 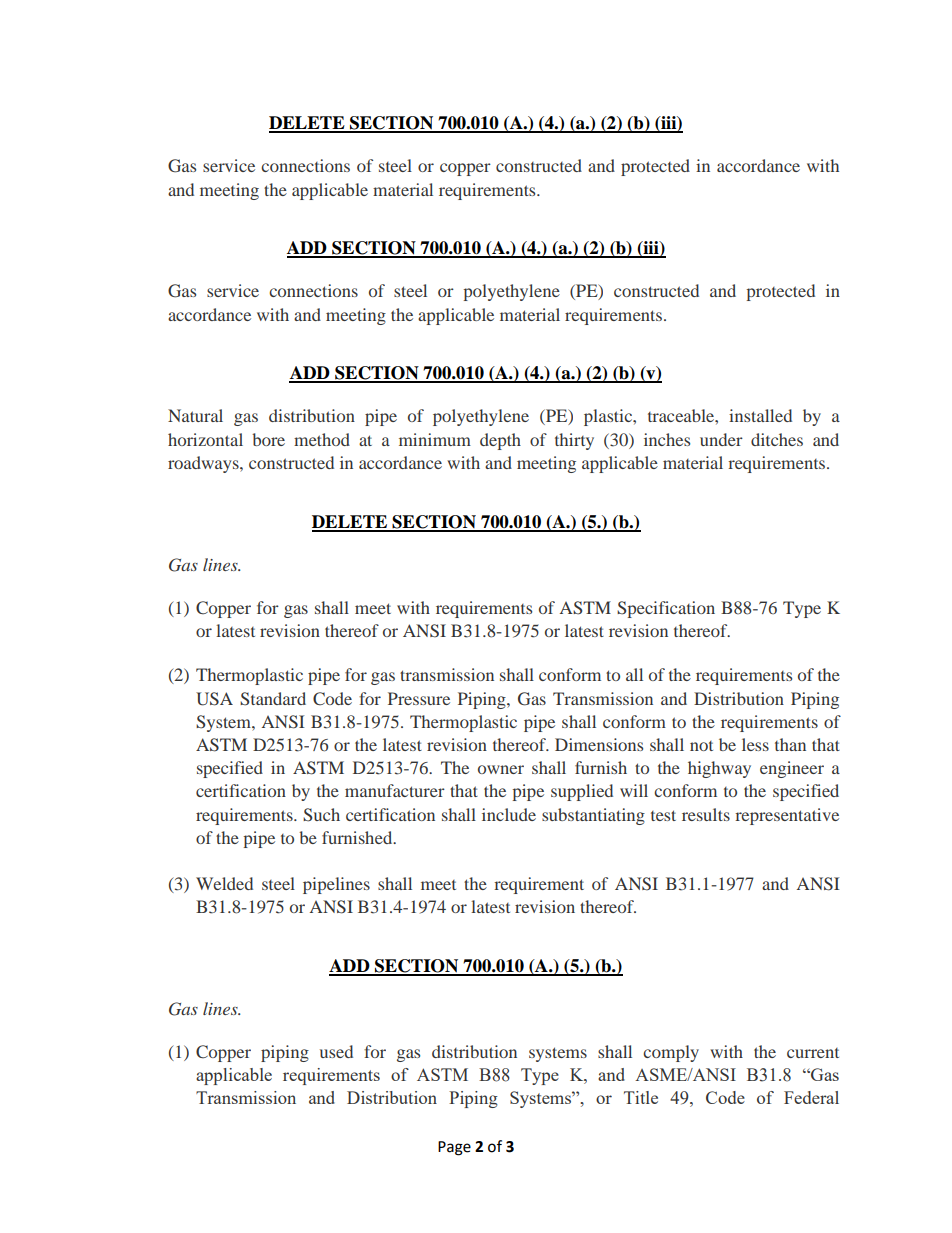 What do you see at coordinates (224, 883) in the screenshot?
I see `Welded` at bounding box center [224, 883].
